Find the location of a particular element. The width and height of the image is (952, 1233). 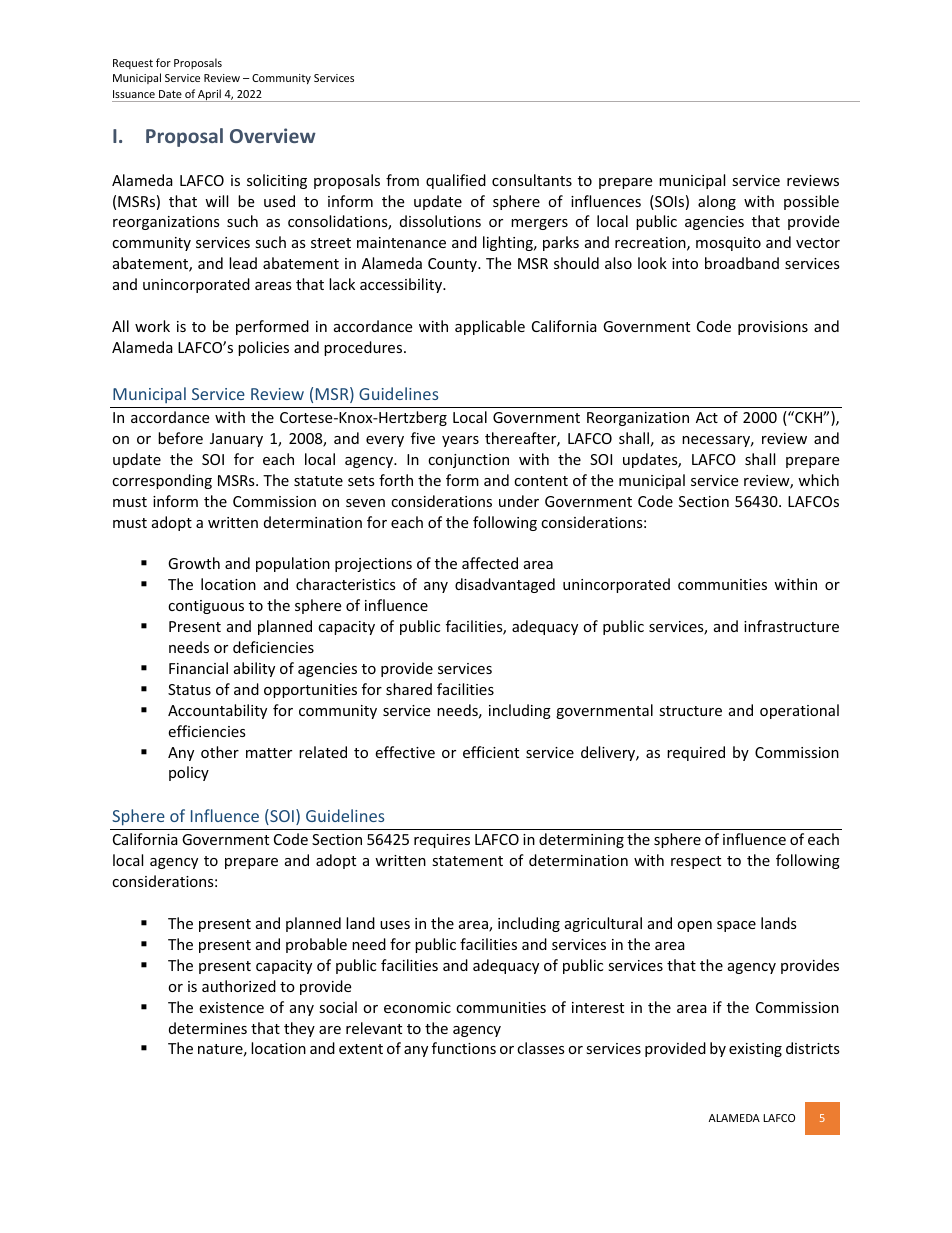

Growth is located at coordinates (194, 563).
